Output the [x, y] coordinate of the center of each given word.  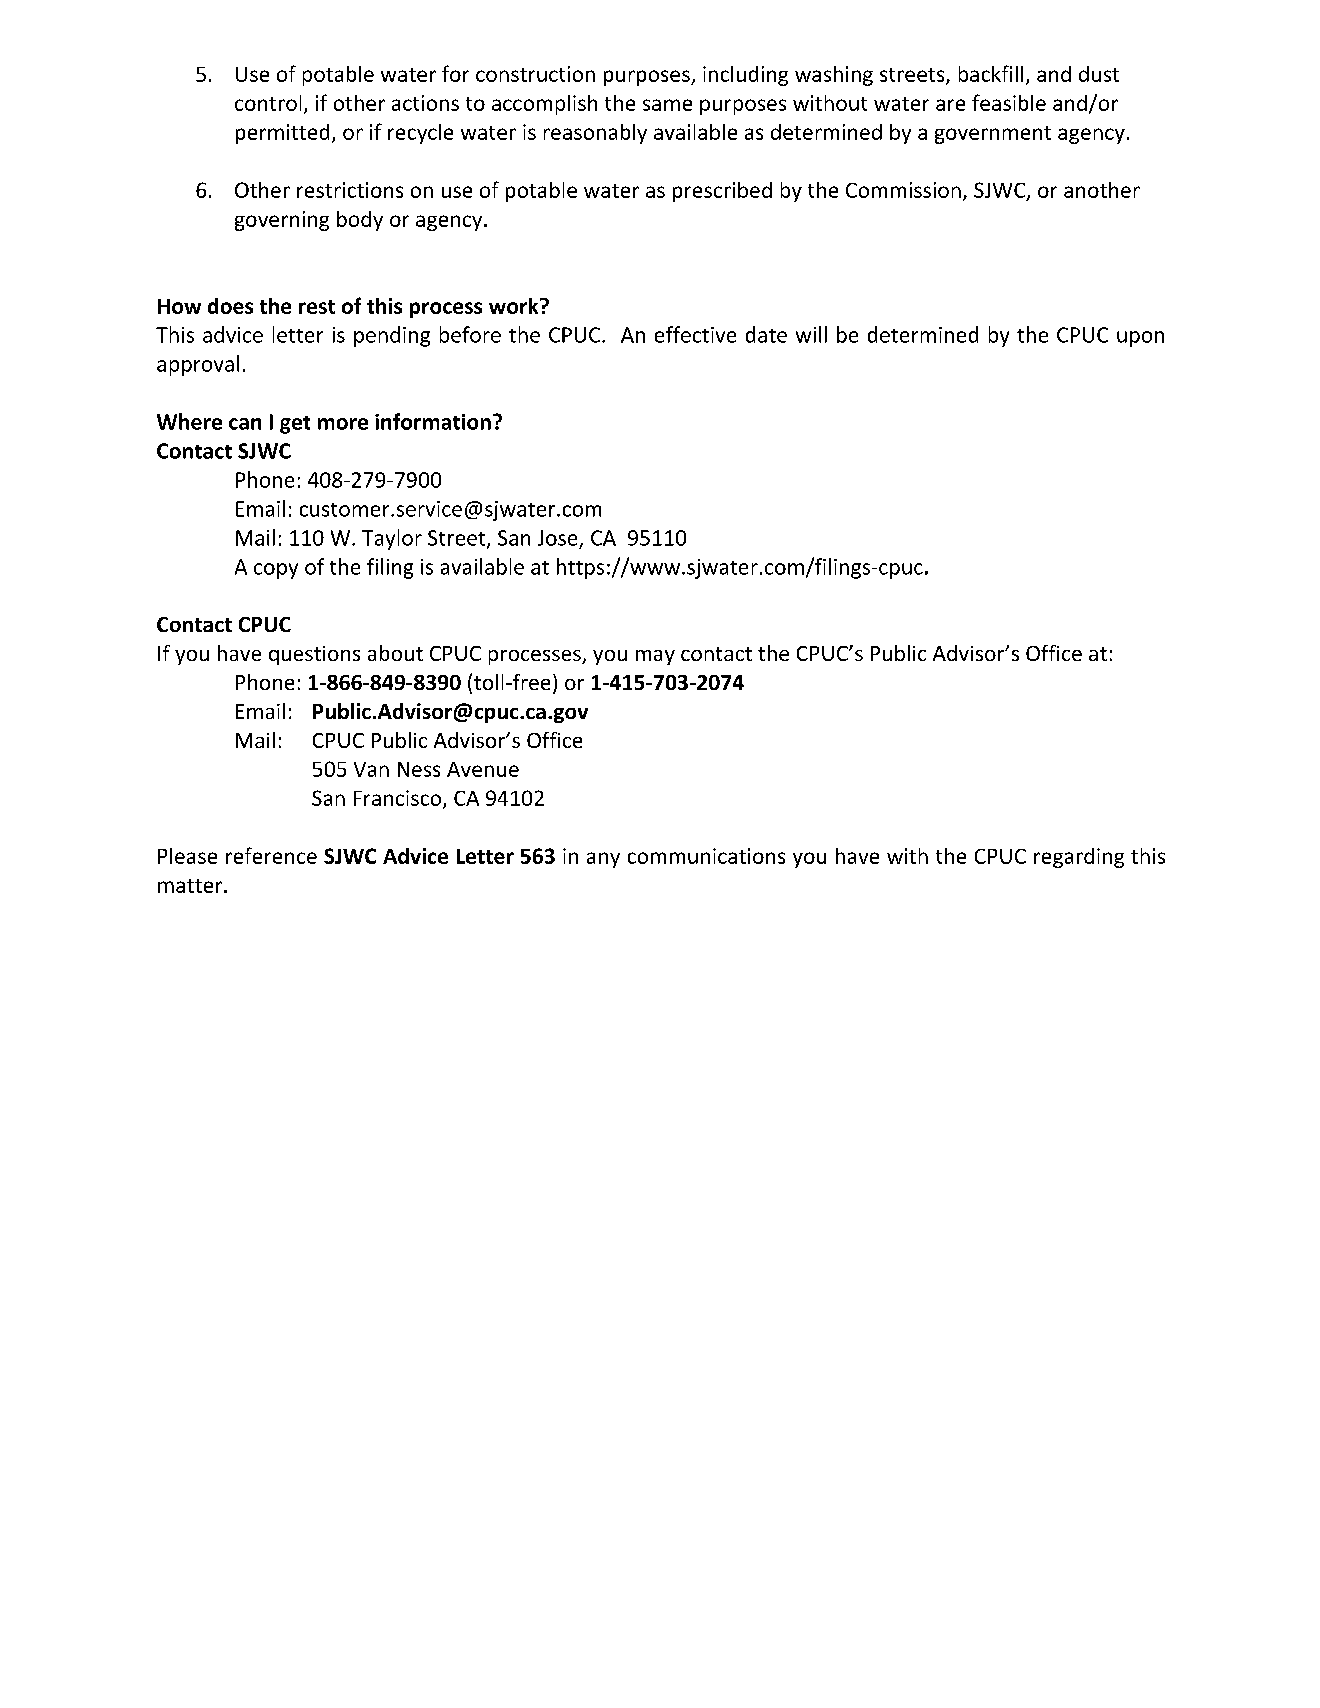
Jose [557, 538]
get [295, 425]
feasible [1009, 102]
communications [706, 856]
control [268, 103]
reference [271, 855]
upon [1140, 339]
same [667, 105]
